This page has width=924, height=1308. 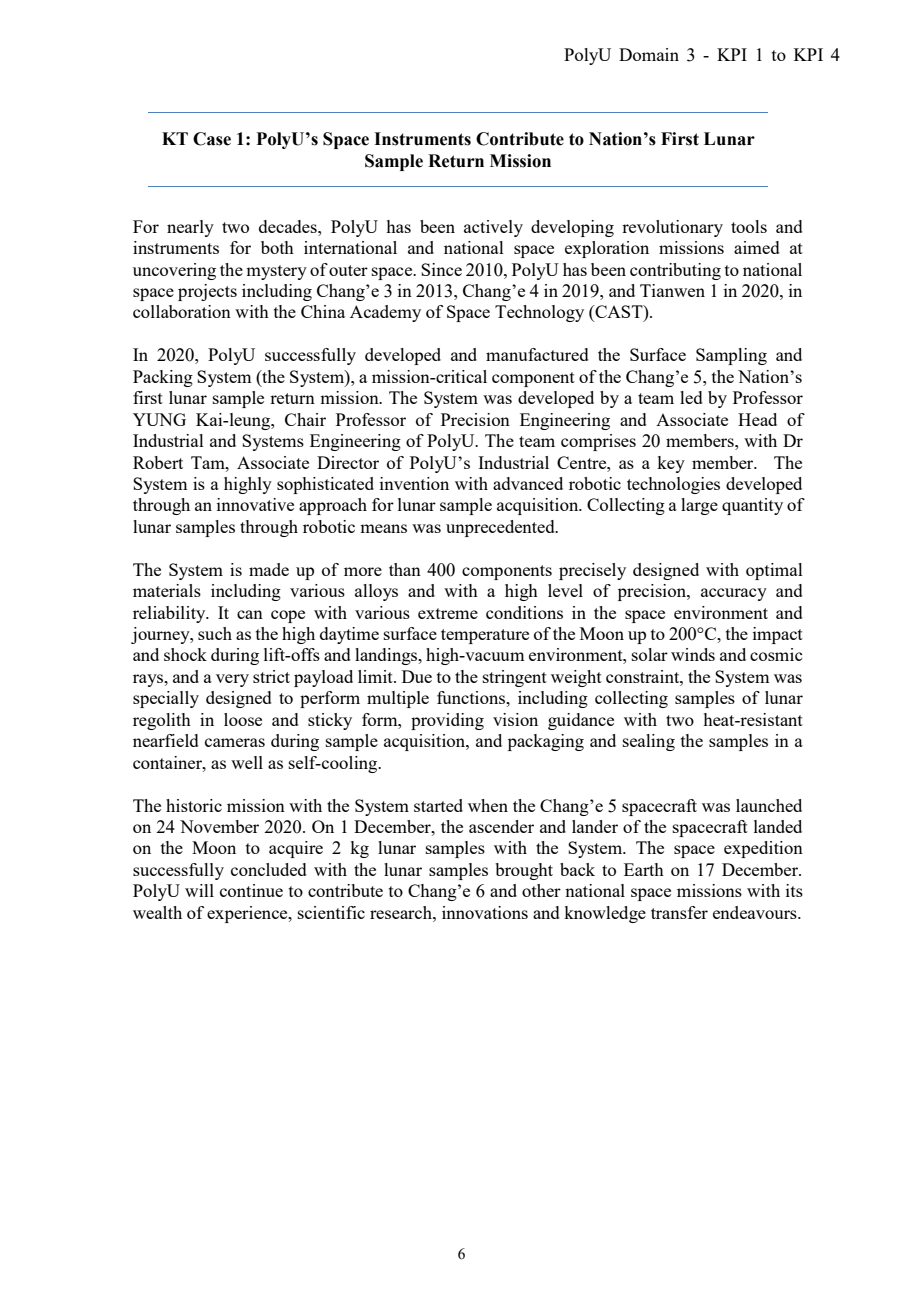 What do you see at coordinates (232, 680) in the page?
I see `very` at bounding box center [232, 680].
